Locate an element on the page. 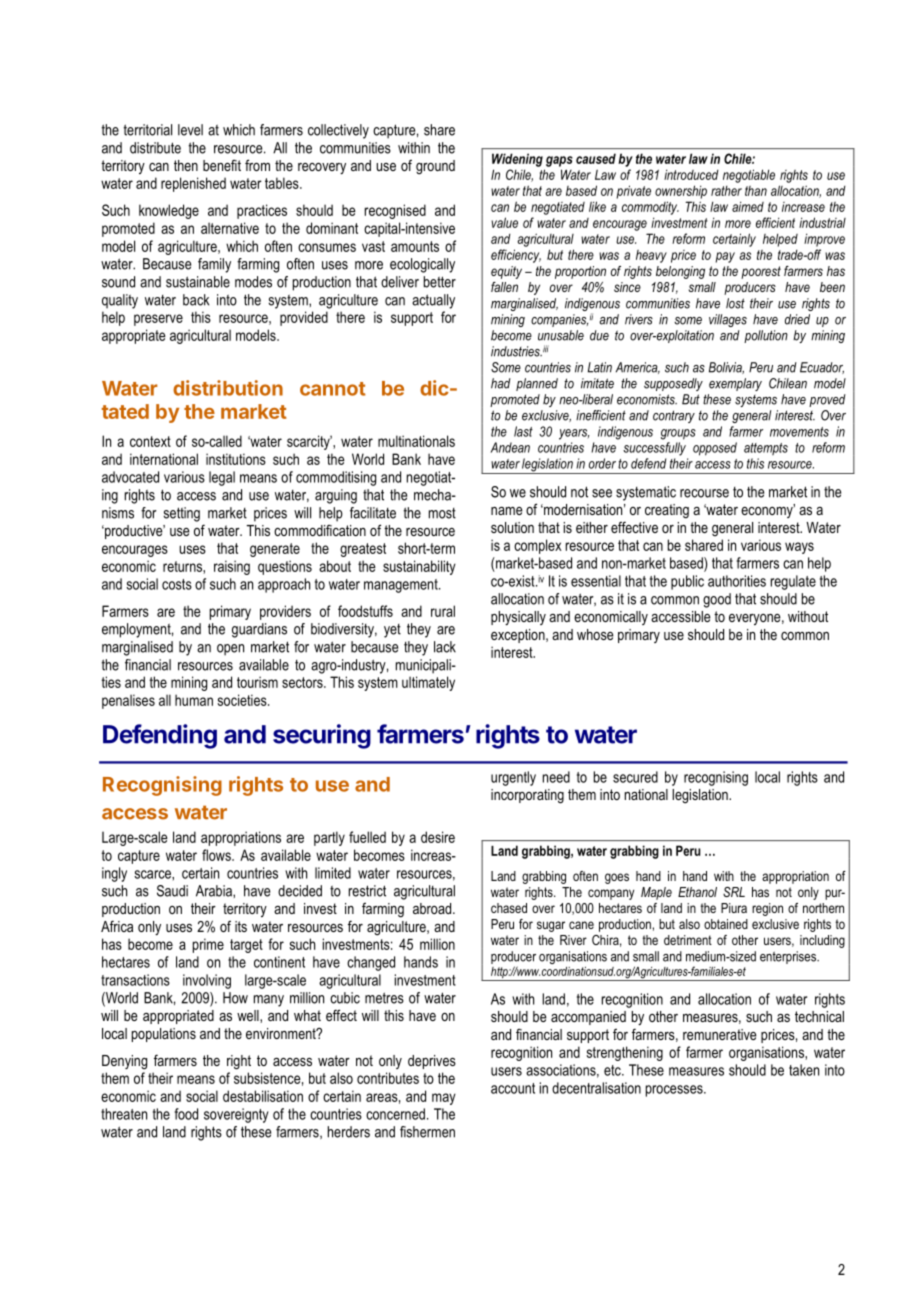  open is located at coordinates (230, 650).
